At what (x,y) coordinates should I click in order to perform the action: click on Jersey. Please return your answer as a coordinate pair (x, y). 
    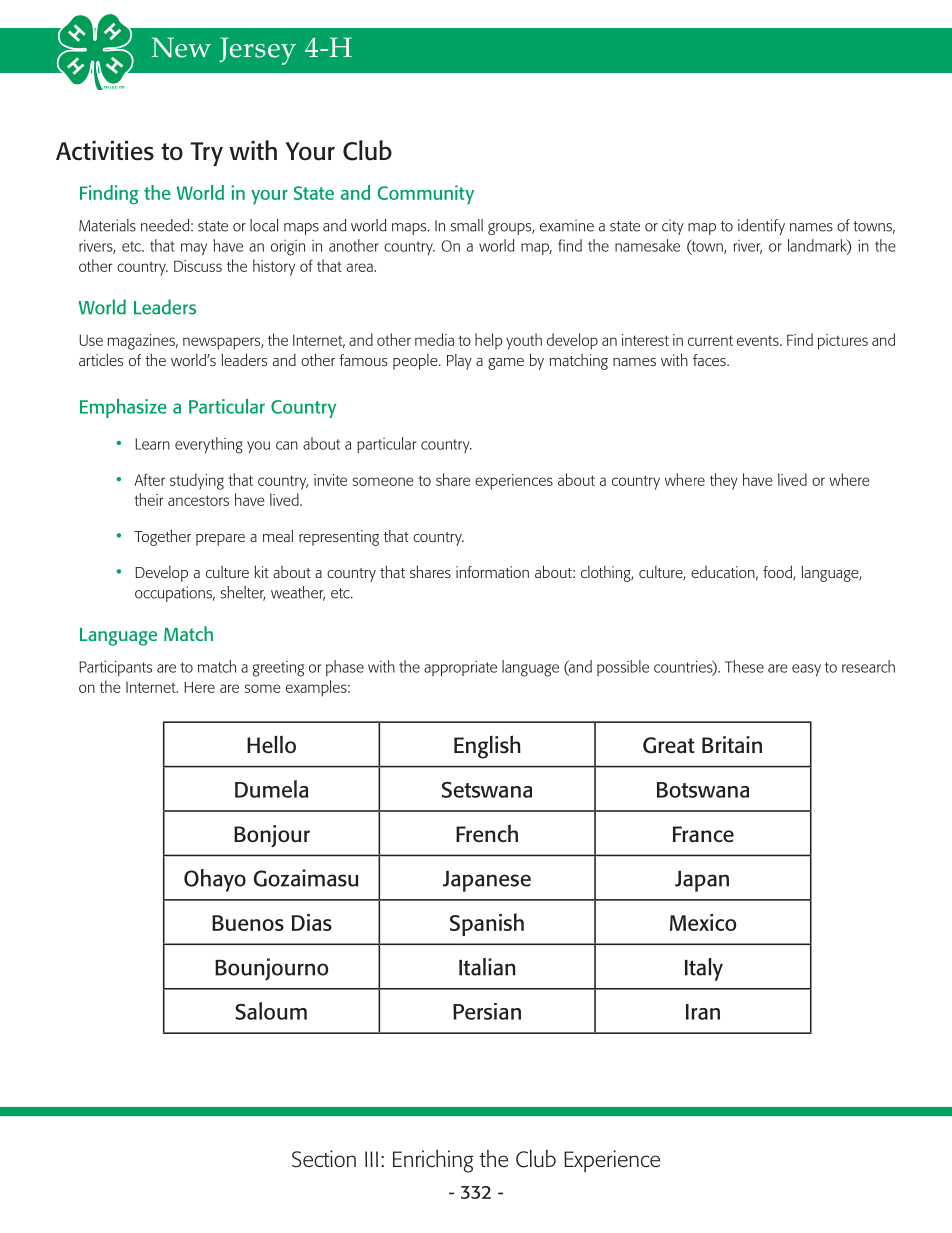
    Looking at the image, I should click on (257, 51).
